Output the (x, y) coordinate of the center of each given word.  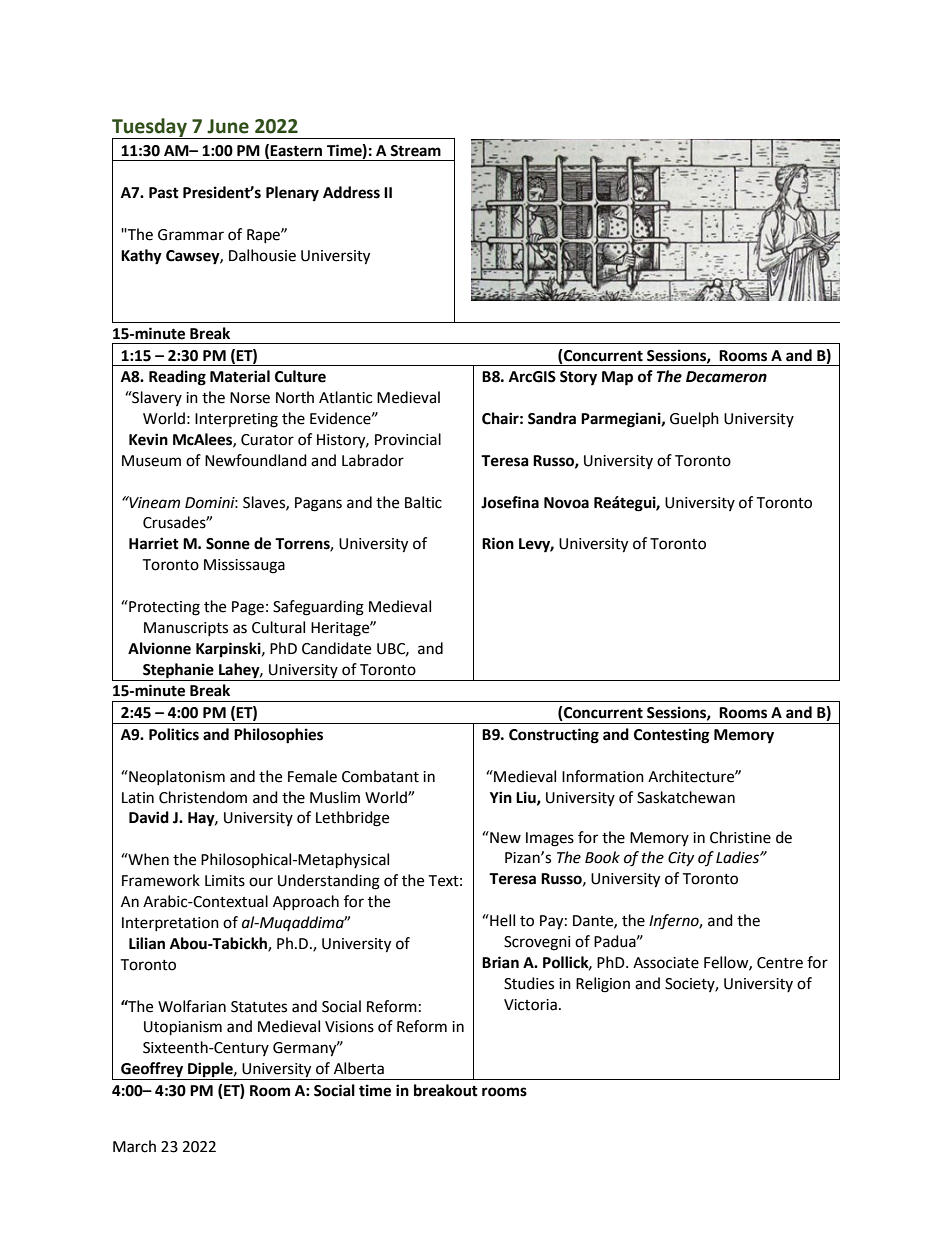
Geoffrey (152, 1071)
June (228, 126)
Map (617, 378)
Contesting (672, 736)
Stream (415, 151)
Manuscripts (186, 629)
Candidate (336, 648)
